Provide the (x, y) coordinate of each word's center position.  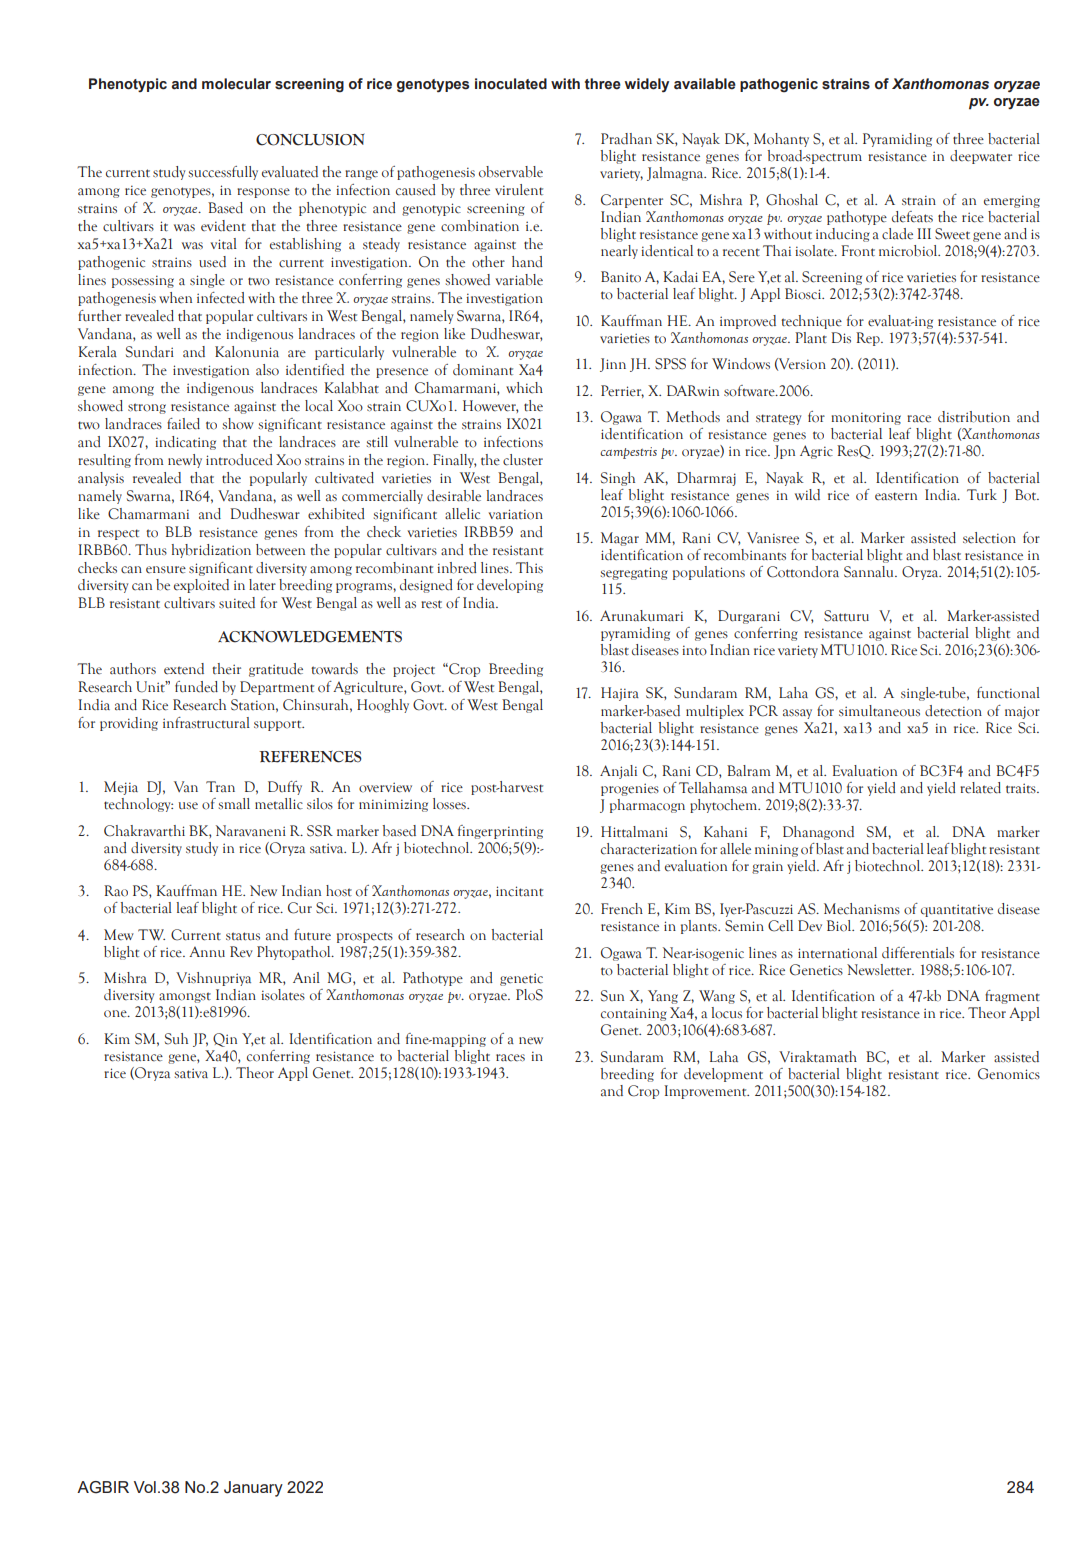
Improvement (706, 1092)
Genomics (1009, 1074)
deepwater (981, 157)
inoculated (511, 84)
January (253, 1489)
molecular (236, 84)
